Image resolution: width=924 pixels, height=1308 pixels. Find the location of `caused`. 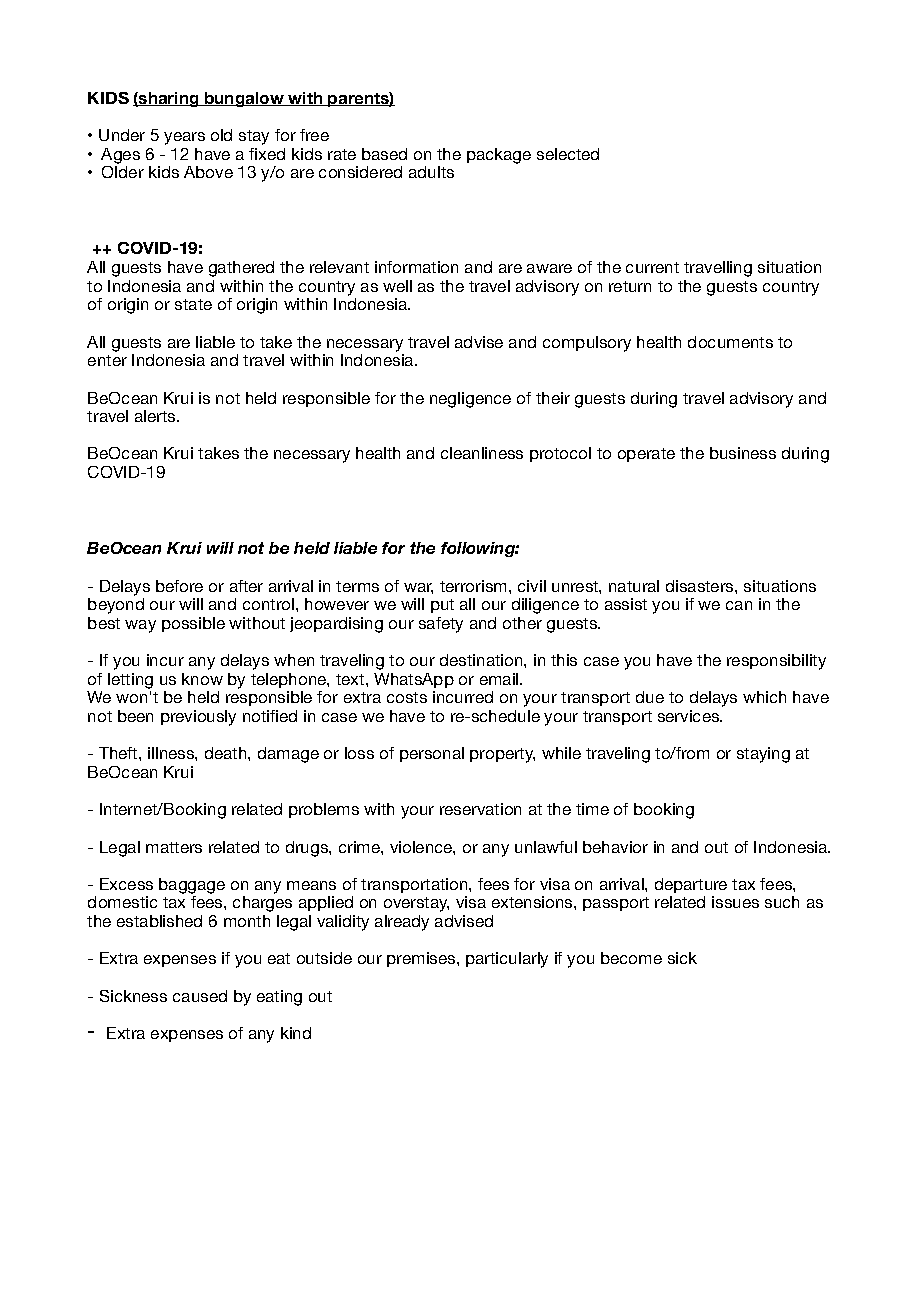

caused is located at coordinates (200, 996).
